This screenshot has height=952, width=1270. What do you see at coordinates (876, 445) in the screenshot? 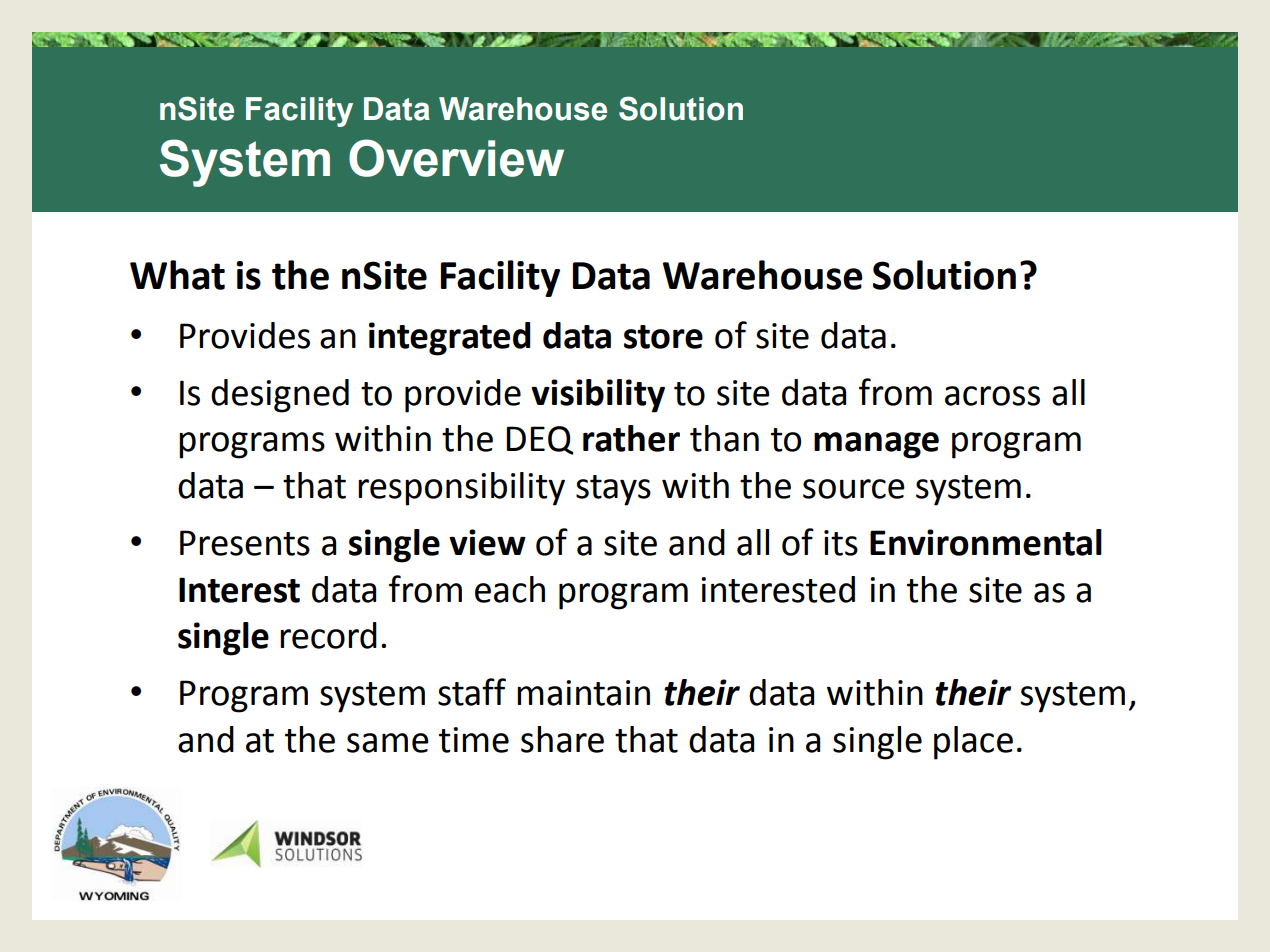
I see `manage` at bounding box center [876, 445].
